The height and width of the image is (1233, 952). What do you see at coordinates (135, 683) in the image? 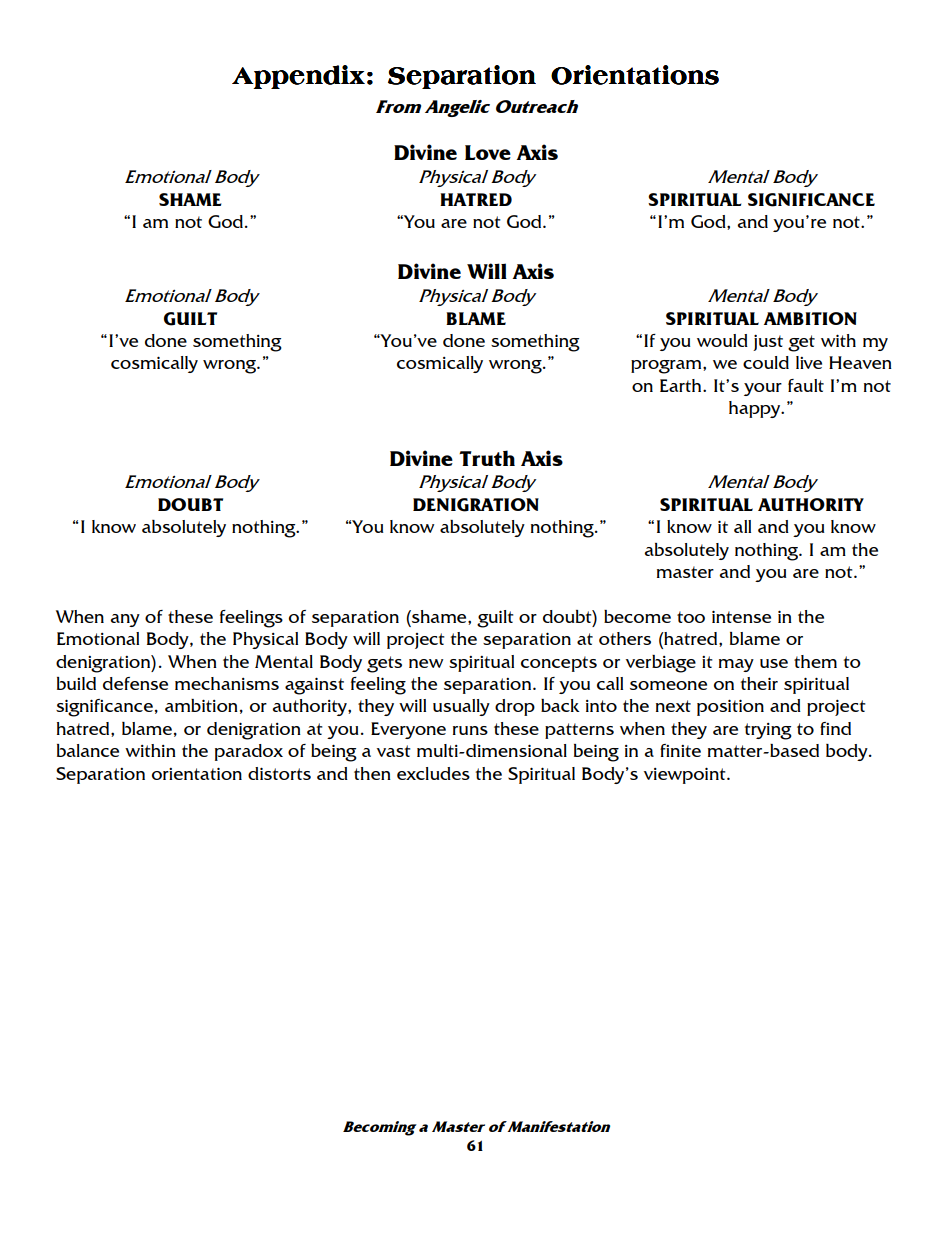
I see `defense` at bounding box center [135, 683].
